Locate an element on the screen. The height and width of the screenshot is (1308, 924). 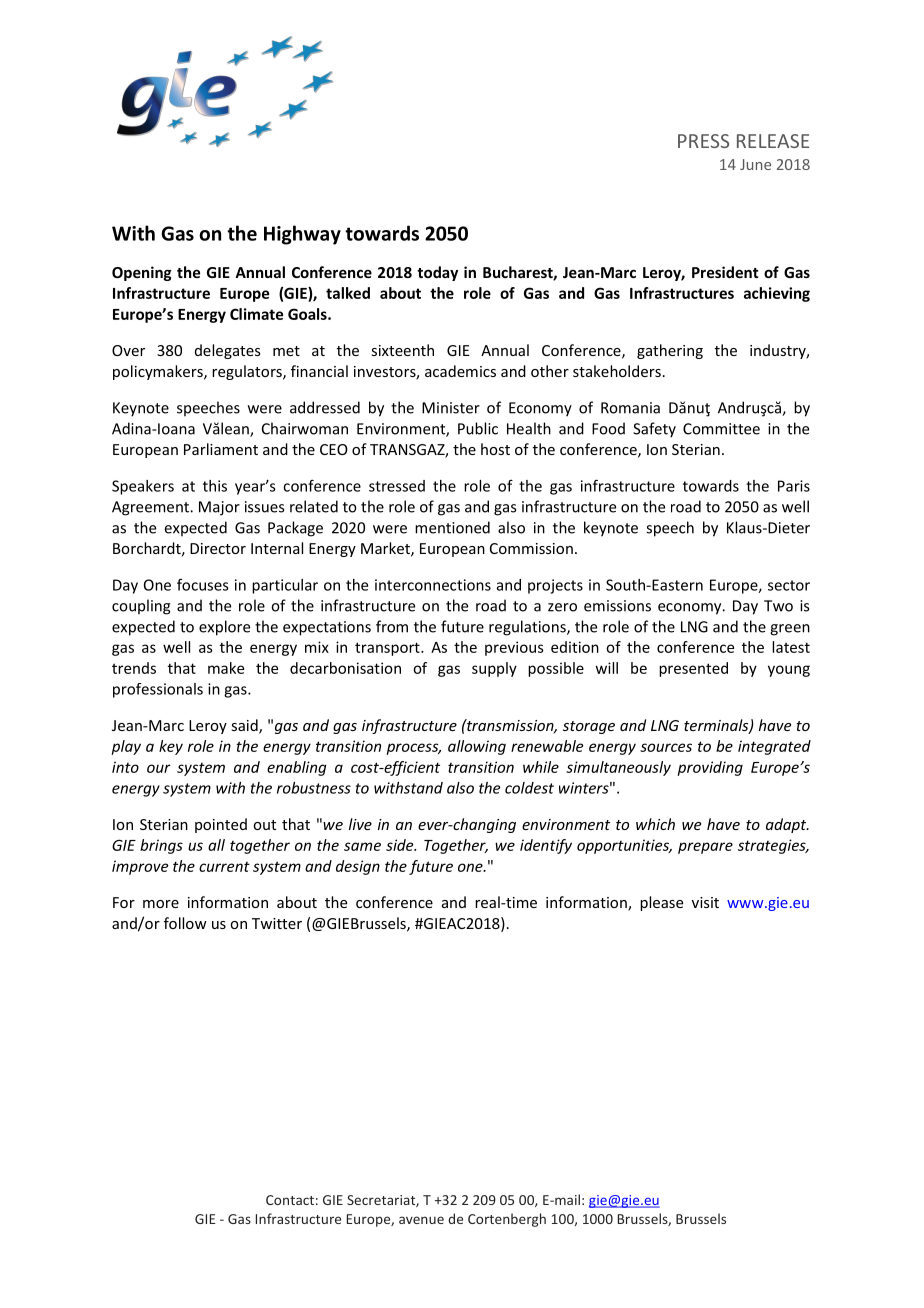
professionals is located at coordinates (158, 690).
